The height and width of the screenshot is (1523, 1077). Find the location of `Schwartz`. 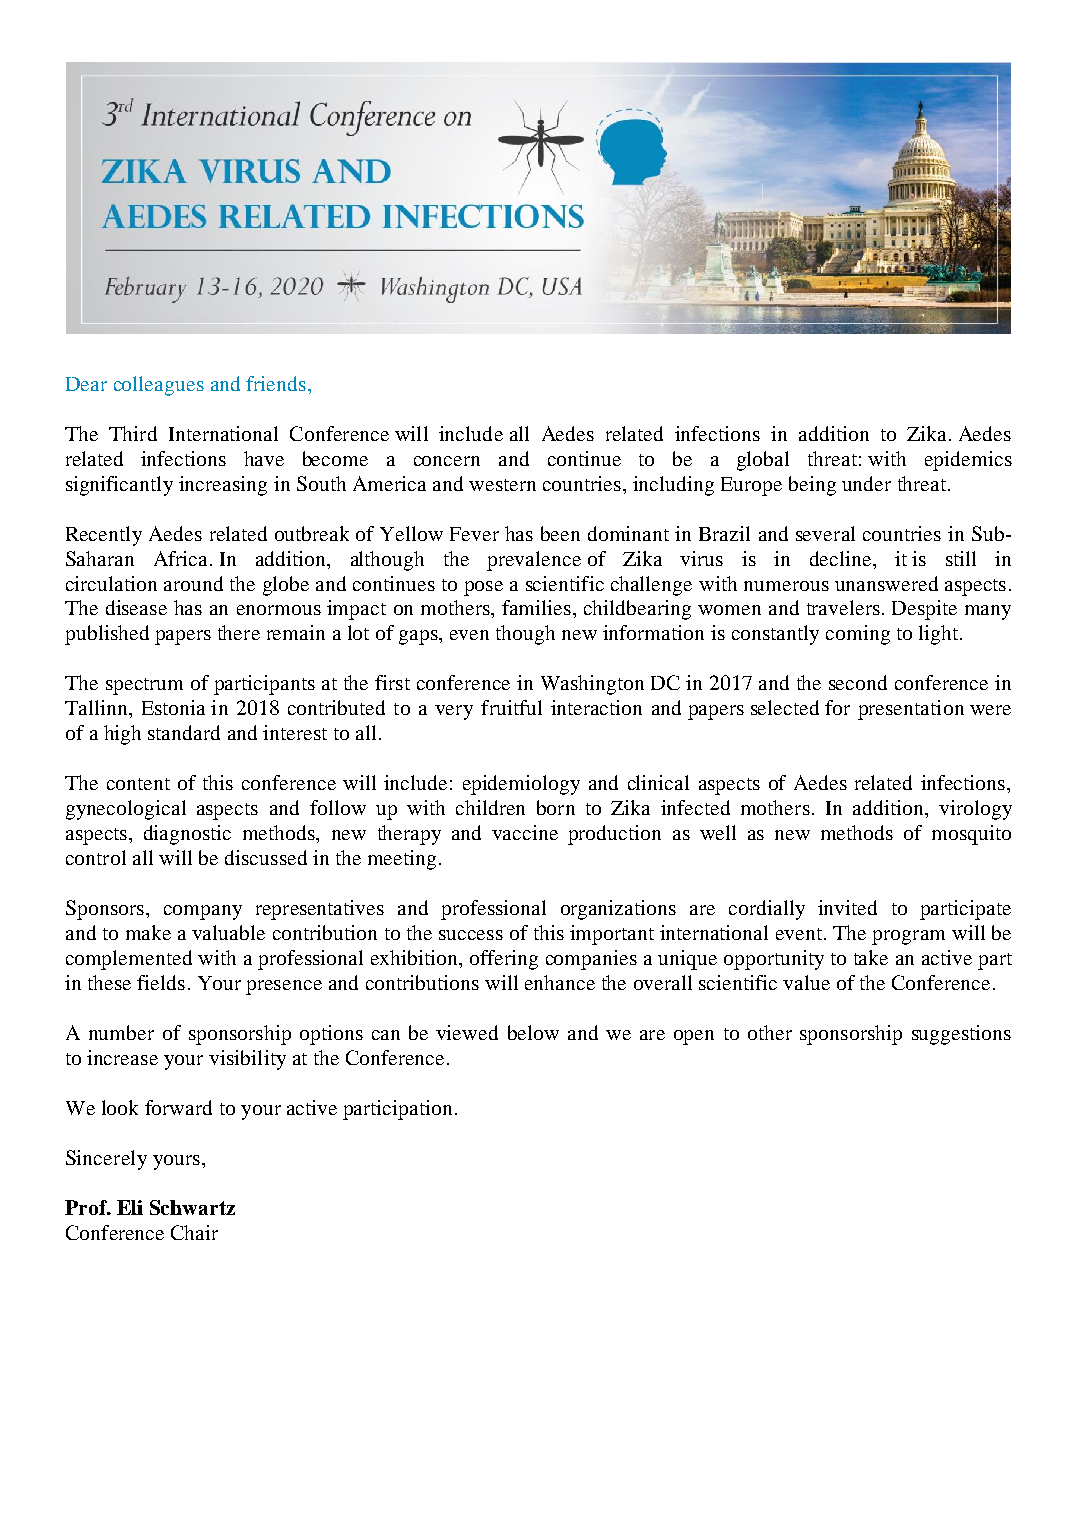

Schwartz is located at coordinates (192, 1207).
